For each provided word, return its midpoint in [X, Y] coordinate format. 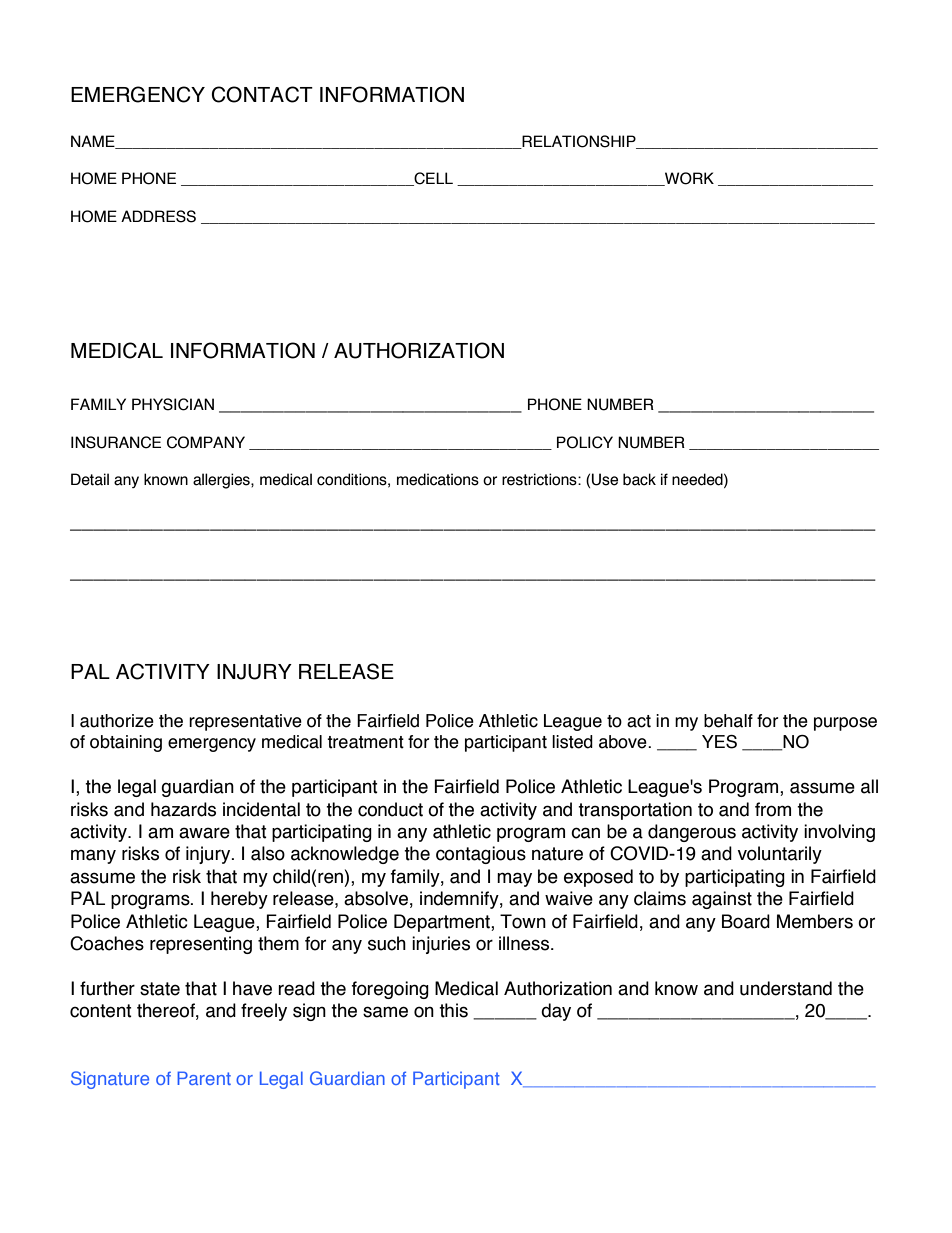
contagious [481, 855]
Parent [204, 1078]
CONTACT [262, 94]
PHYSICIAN [173, 404]
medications [438, 479]
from [773, 809]
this [453, 1010]
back [639, 479]
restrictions [540, 479]
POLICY [585, 442]
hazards [183, 809]
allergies [222, 481]
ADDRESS [158, 216]
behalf [728, 721]
